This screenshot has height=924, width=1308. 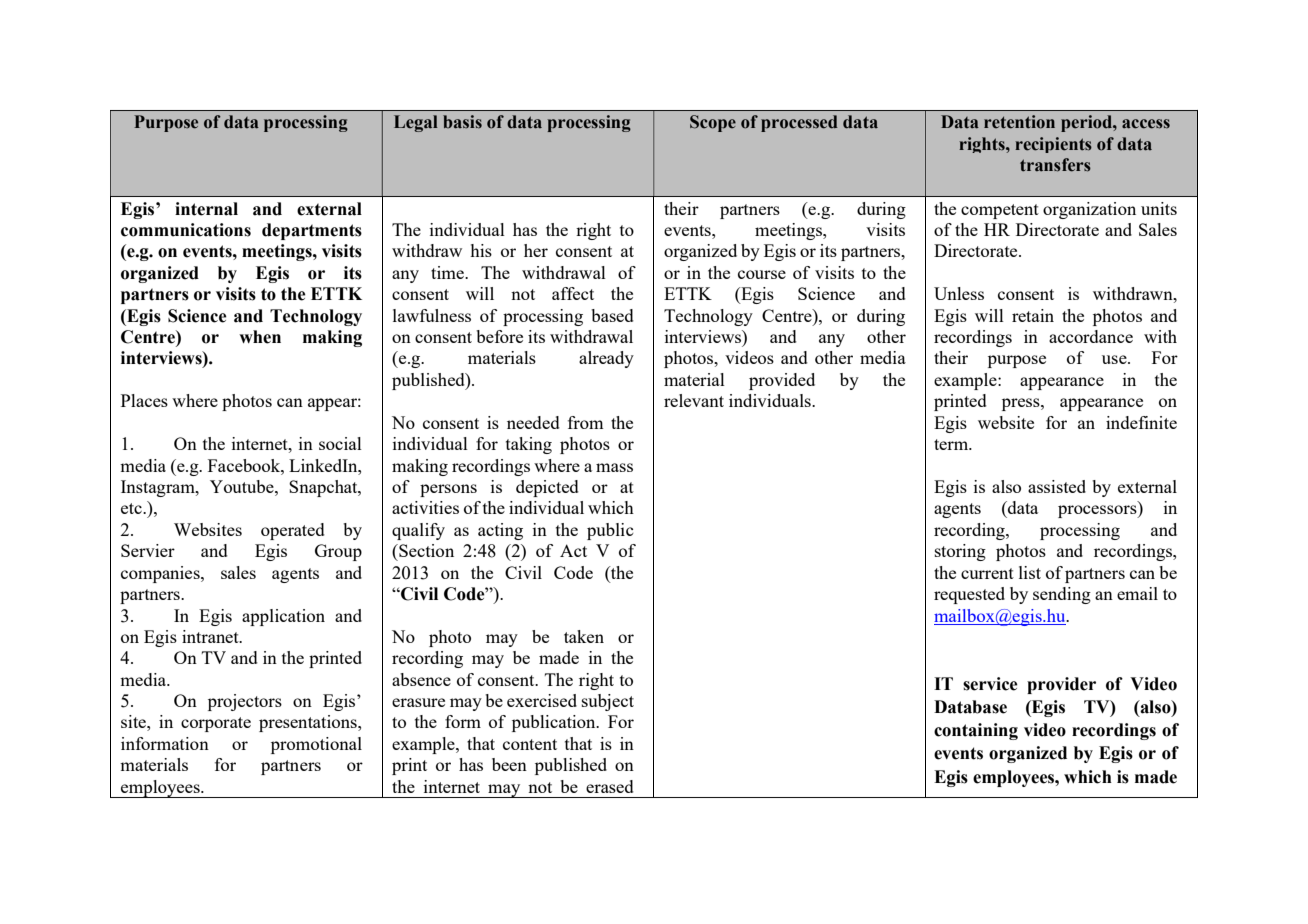 What do you see at coordinates (283, 617) in the screenshot?
I see `application` at bounding box center [283, 617].
